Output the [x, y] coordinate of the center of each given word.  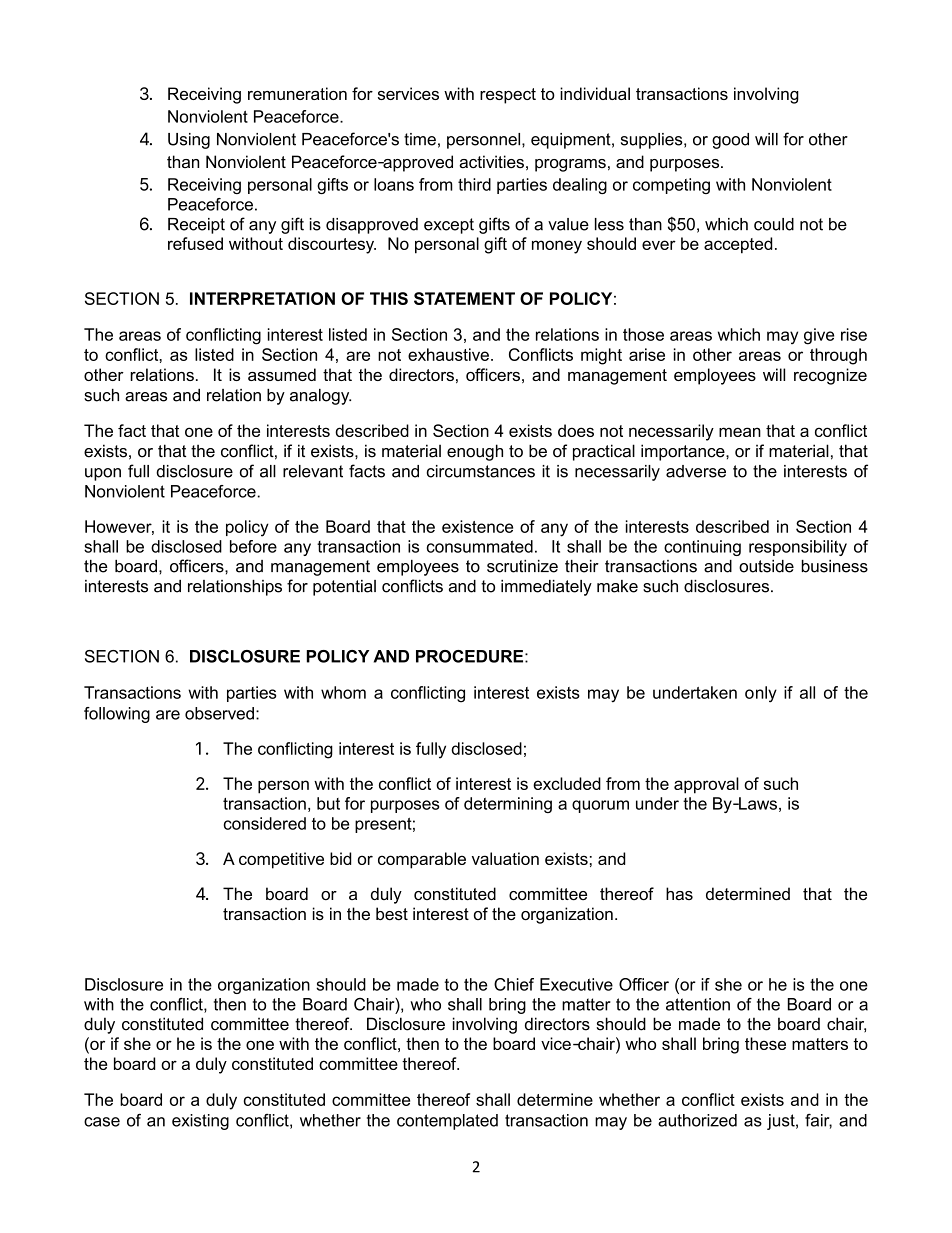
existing [200, 1122]
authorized [697, 1120]
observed [219, 713]
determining [508, 805]
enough [475, 452]
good [730, 141]
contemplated [447, 1122]
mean [740, 432]
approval [706, 785]
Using [189, 141]
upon [103, 474]
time [420, 139]
